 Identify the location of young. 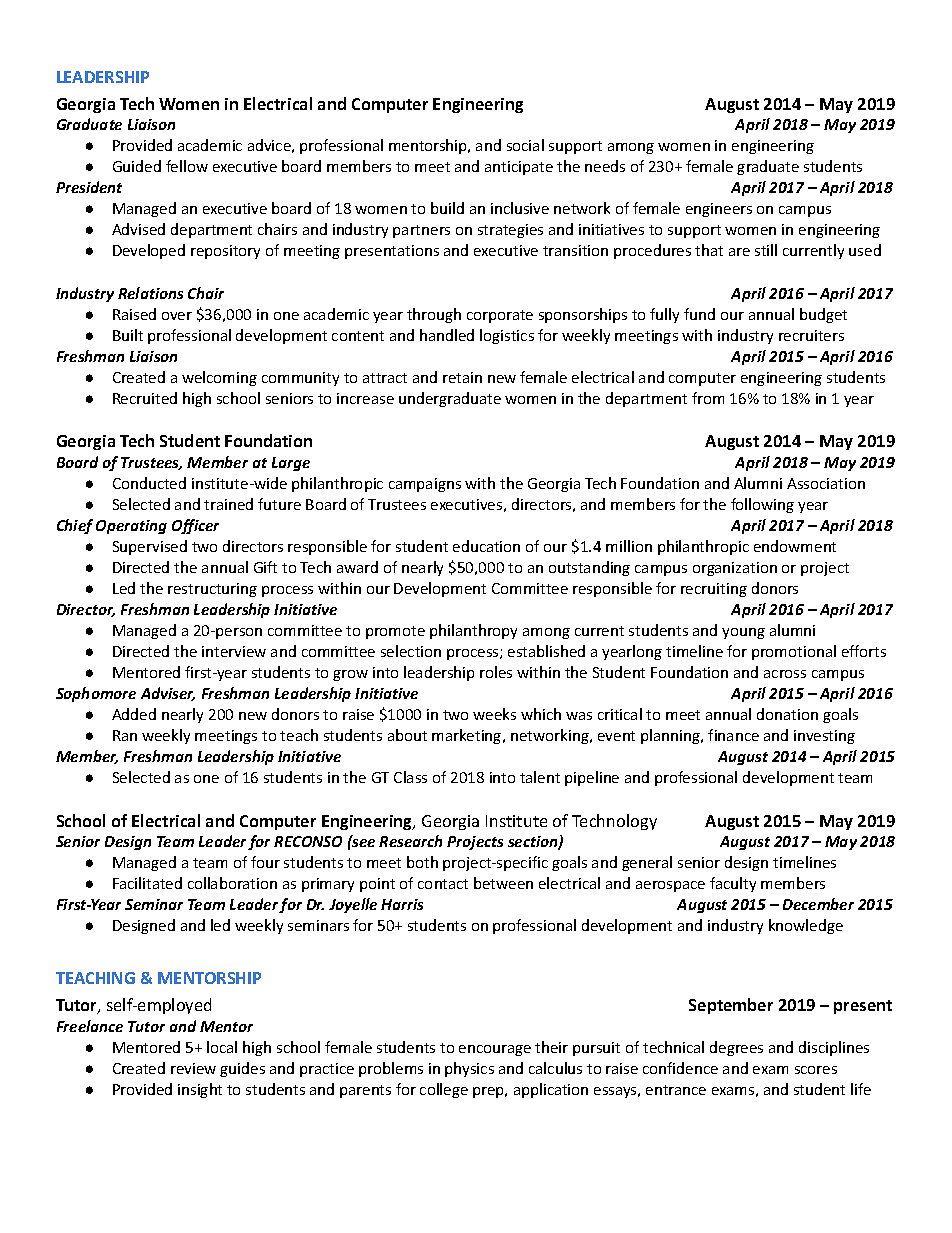
(743, 633).
